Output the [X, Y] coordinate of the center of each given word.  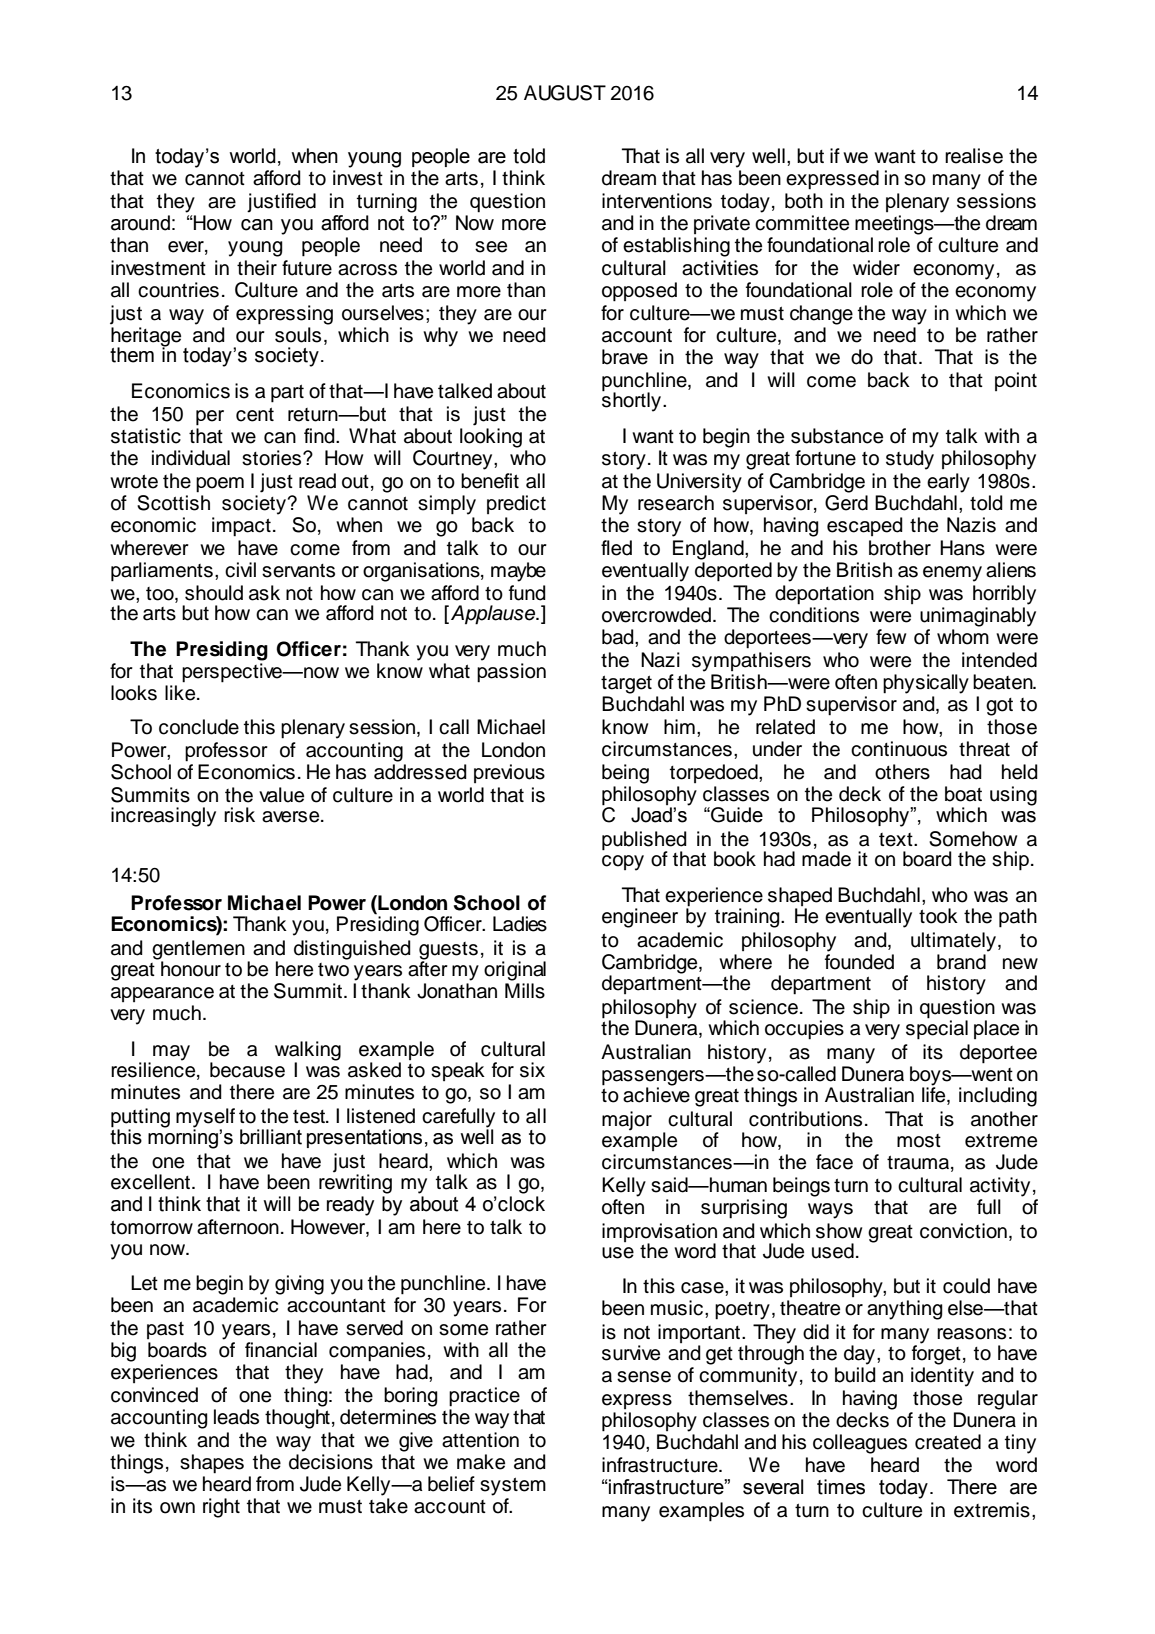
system [513, 1486]
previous [509, 773]
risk [239, 815]
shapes [212, 1464]
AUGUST [565, 93]
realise [974, 156]
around [140, 223]
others [902, 772]
